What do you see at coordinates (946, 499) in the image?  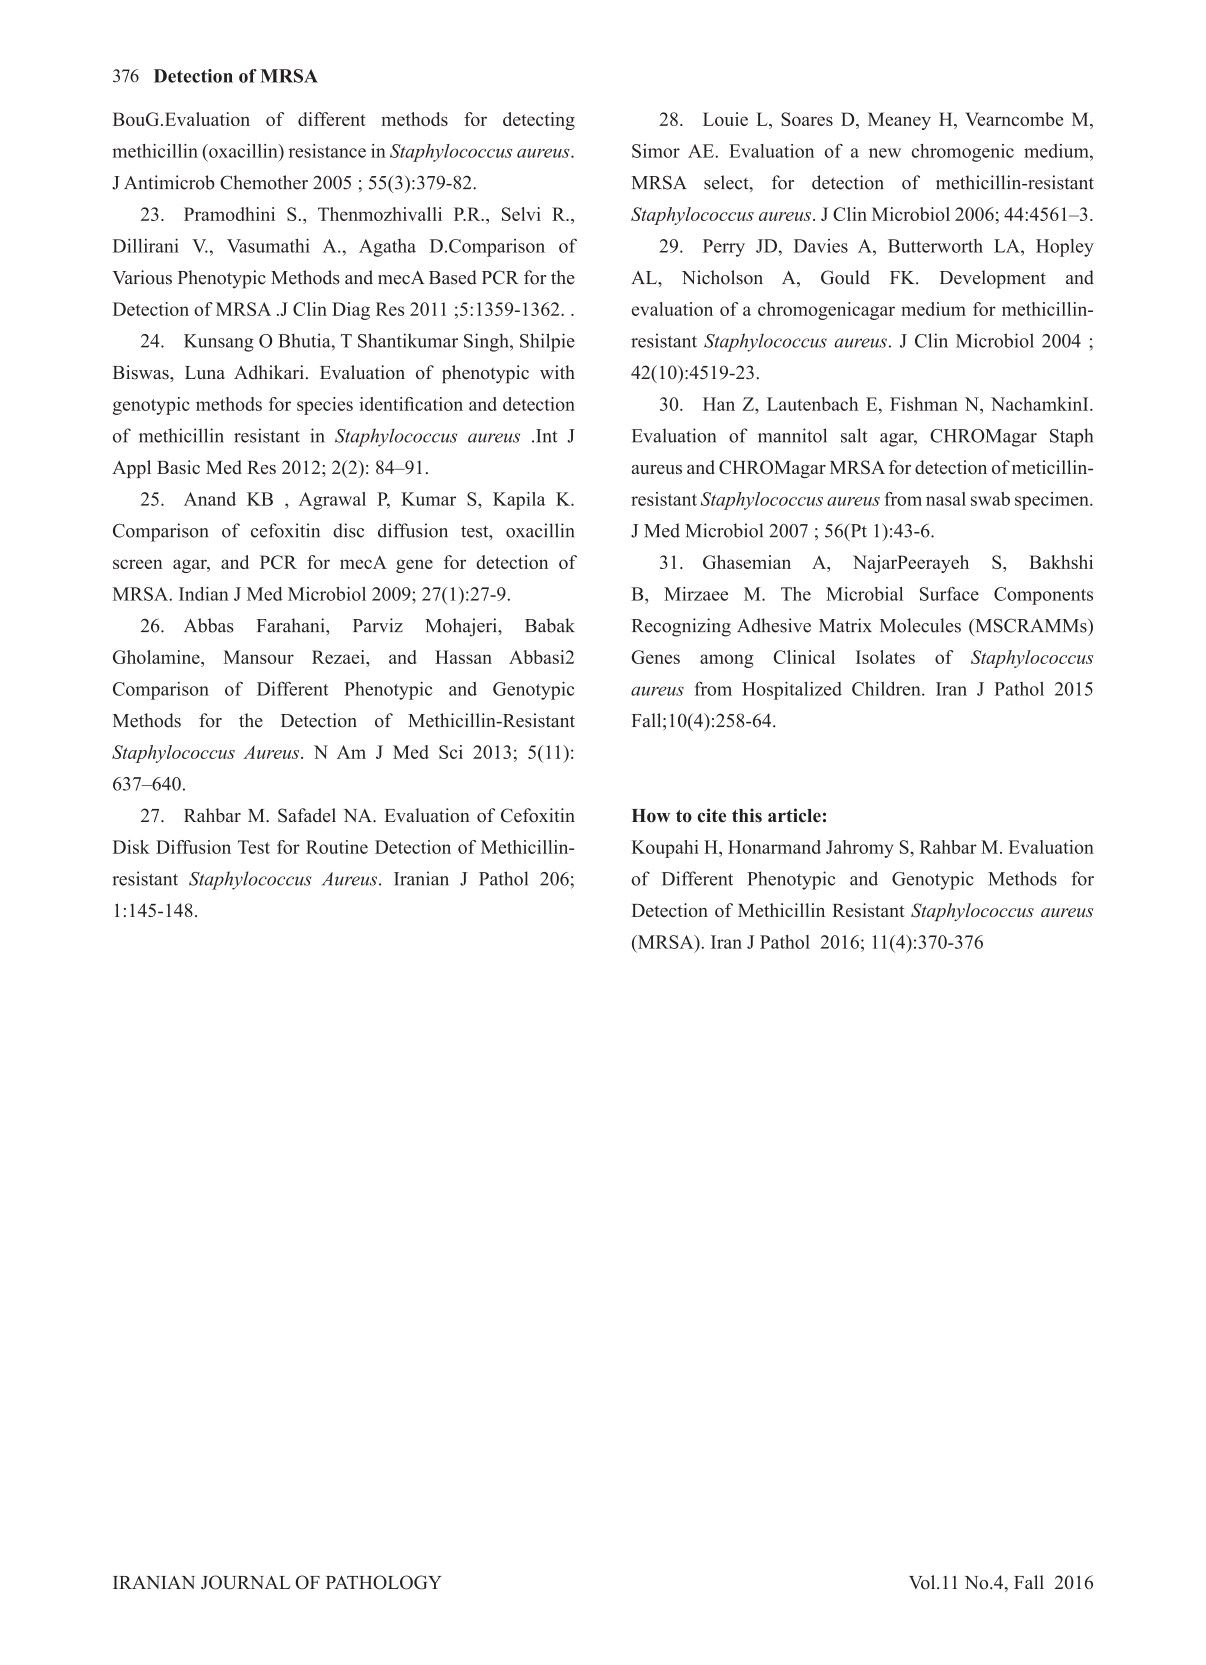 I see `nasal` at bounding box center [946, 499].
